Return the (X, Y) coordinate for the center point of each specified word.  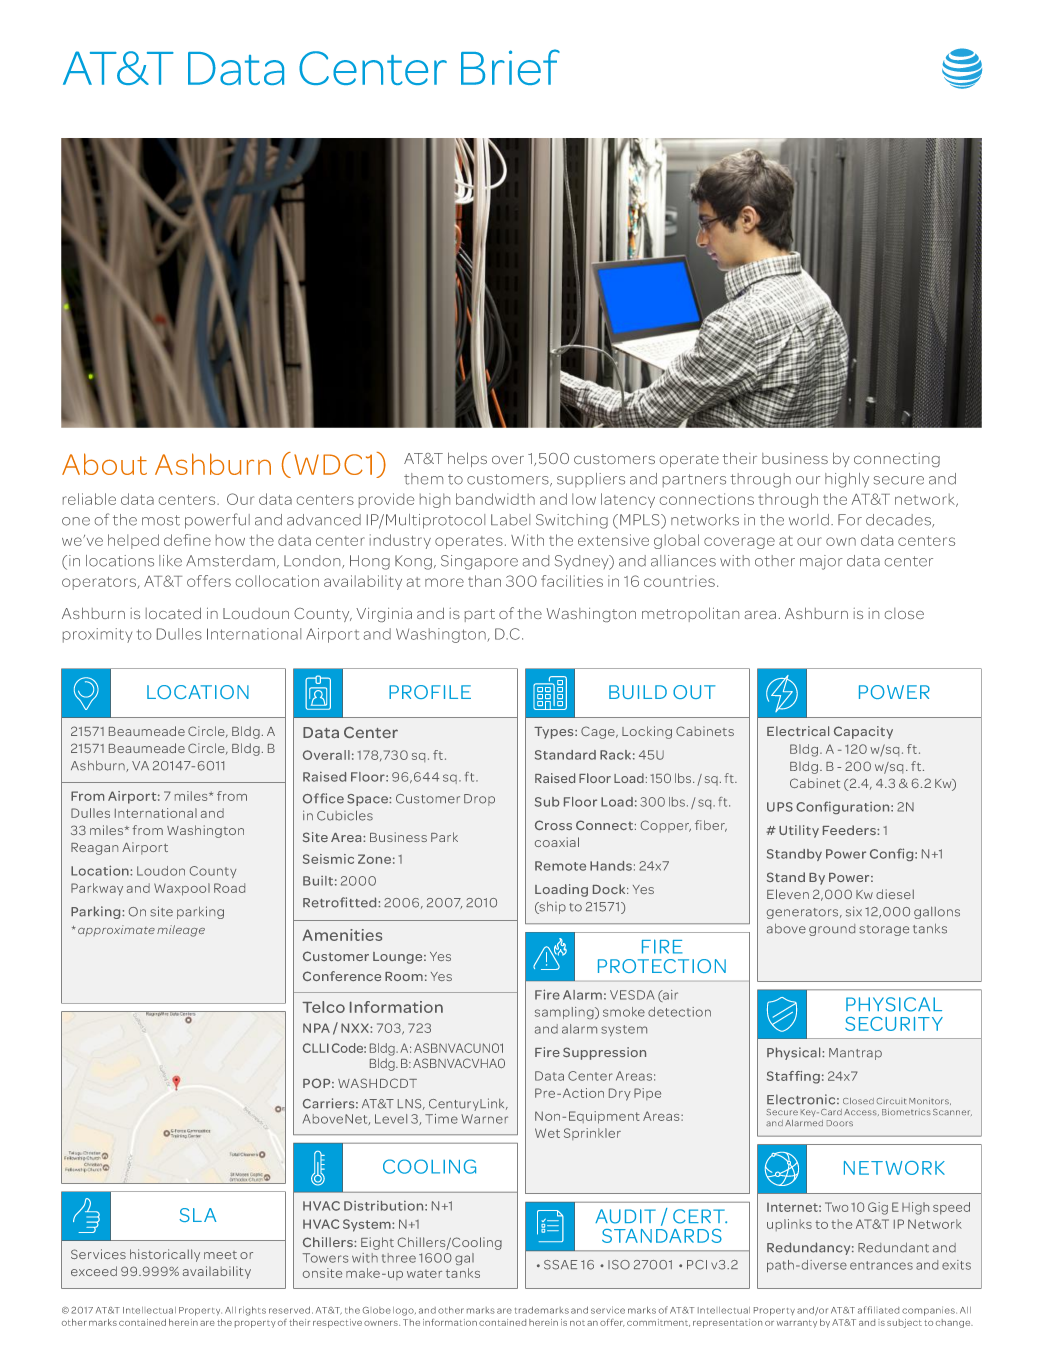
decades (899, 521)
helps (467, 459)
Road (229, 888)
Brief (510, 67)
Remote (560, 866)
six (854, 911)
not (577, 1323)
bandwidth (495, 499)
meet (220, 1255)
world (809, 520)
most (161, 520)
